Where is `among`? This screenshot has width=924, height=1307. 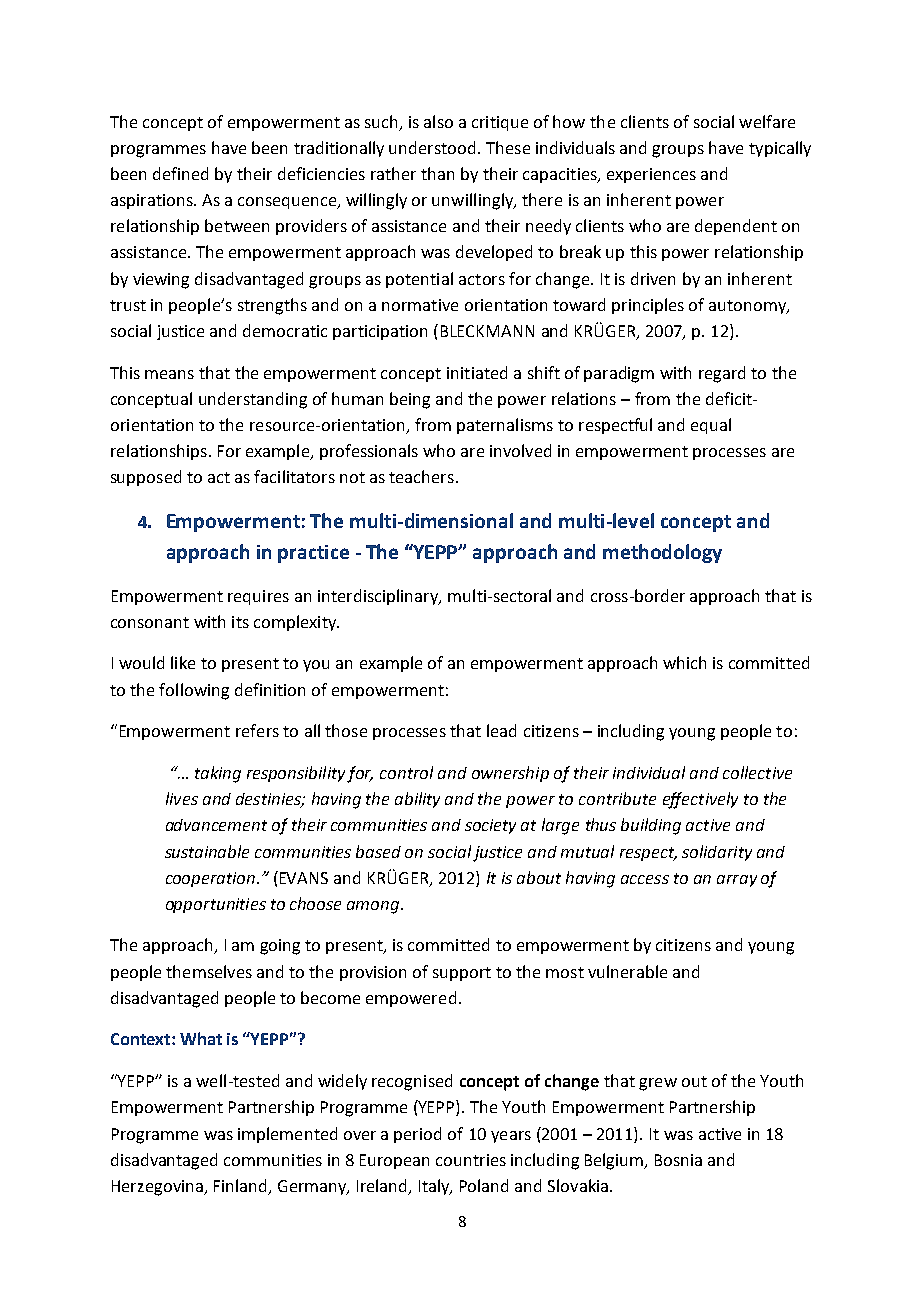 among is located at coordinates (374, 907).
